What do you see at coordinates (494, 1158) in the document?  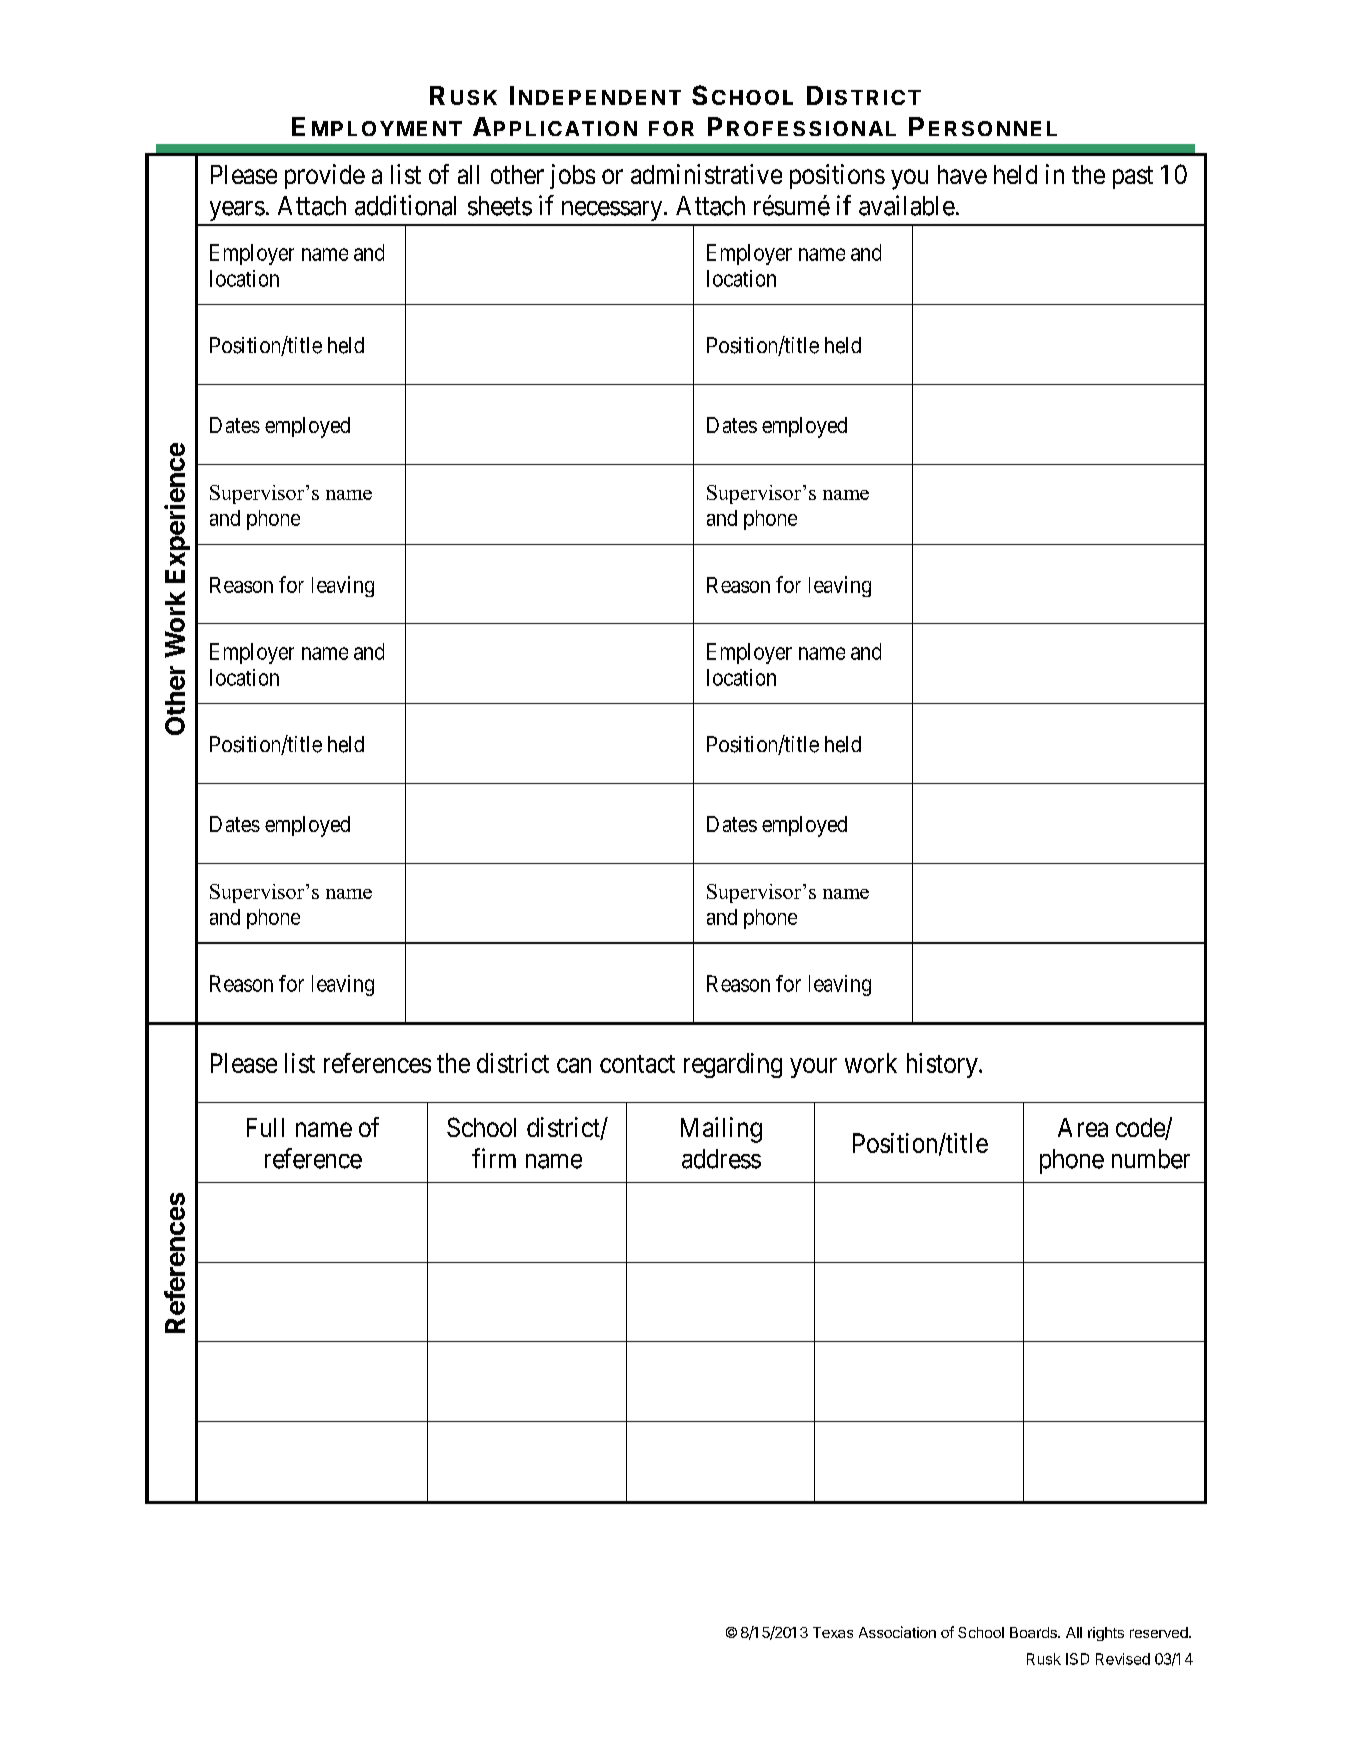 I see `firm` at bounding box center [494, 1158].
